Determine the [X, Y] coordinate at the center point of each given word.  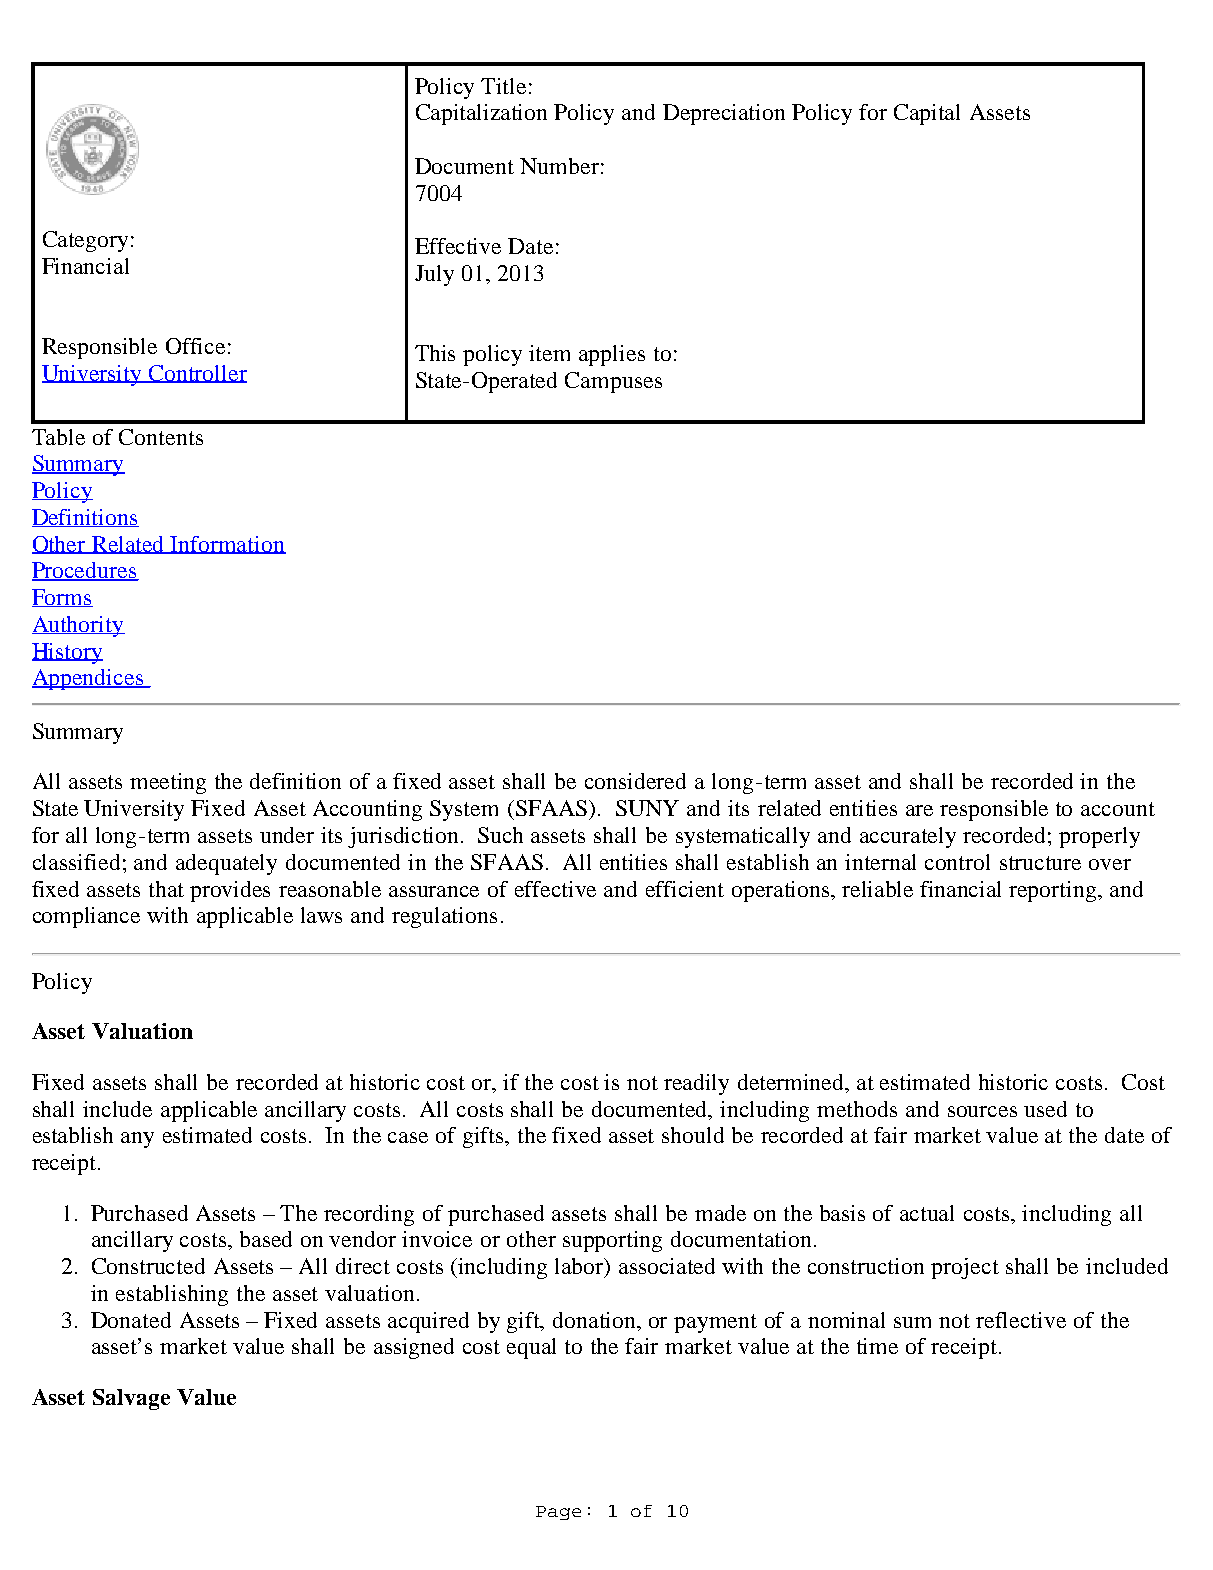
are [919, 810]
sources [982, 1111]
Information [227, 545]
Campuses [613, 382]
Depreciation [724, 114]
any [137, 1140]
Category [85, 241]
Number [559, 166]
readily [696, 1084]
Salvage [131, 1399]
